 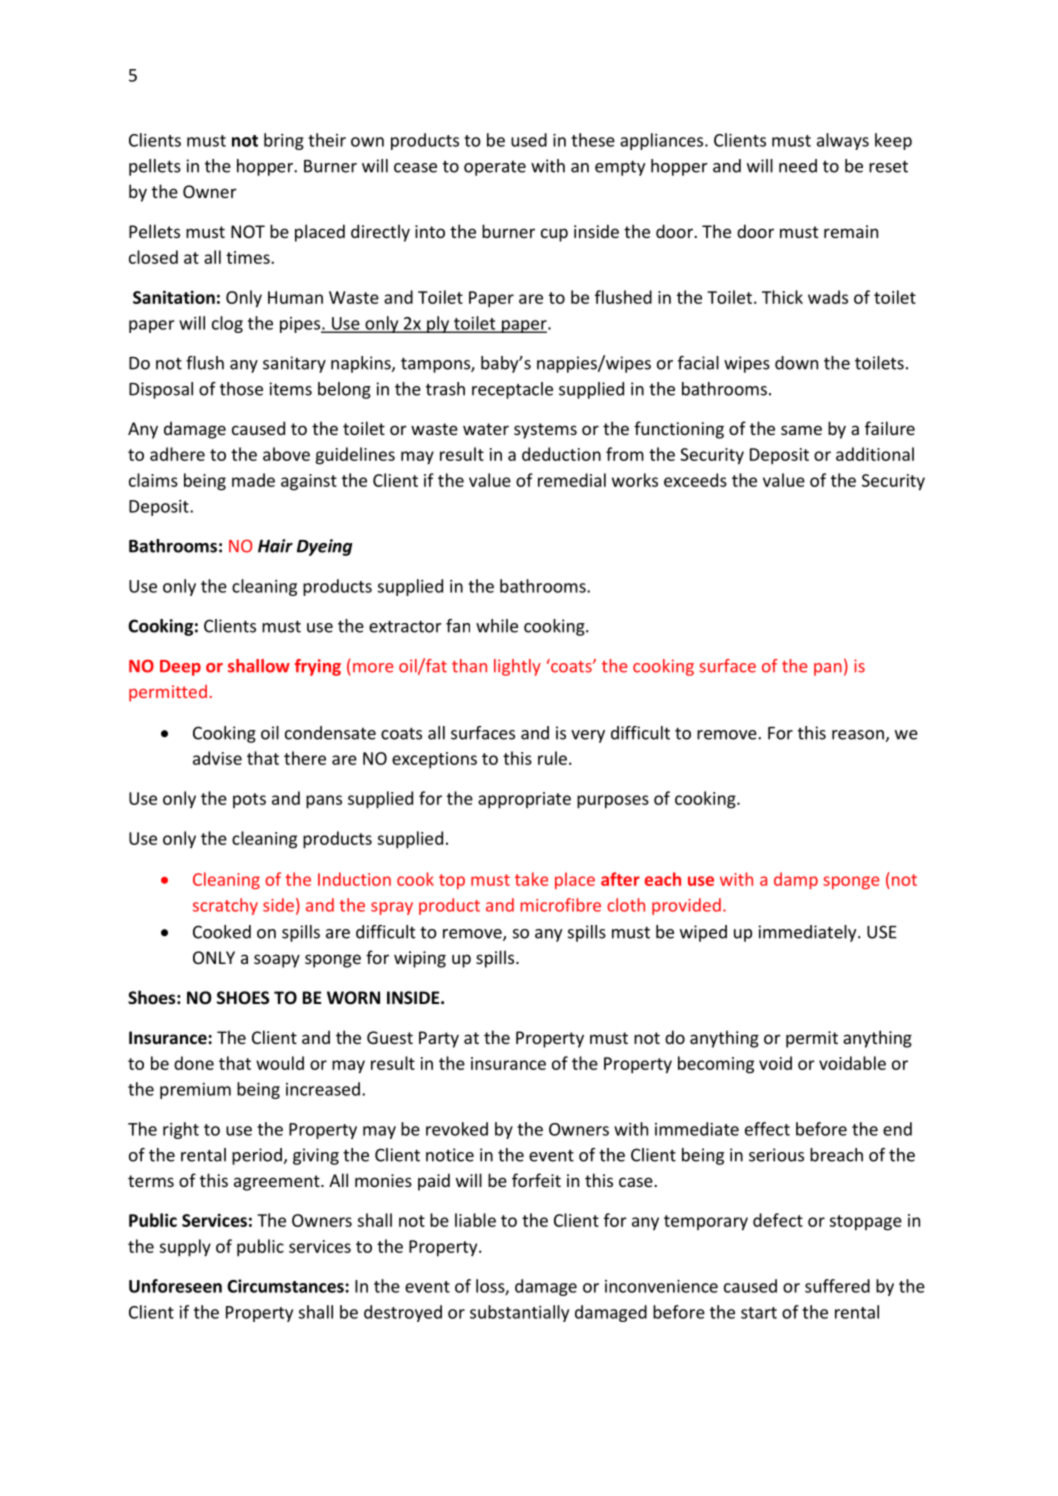 I want to click on becoming, so click(x=716, y=1065).
